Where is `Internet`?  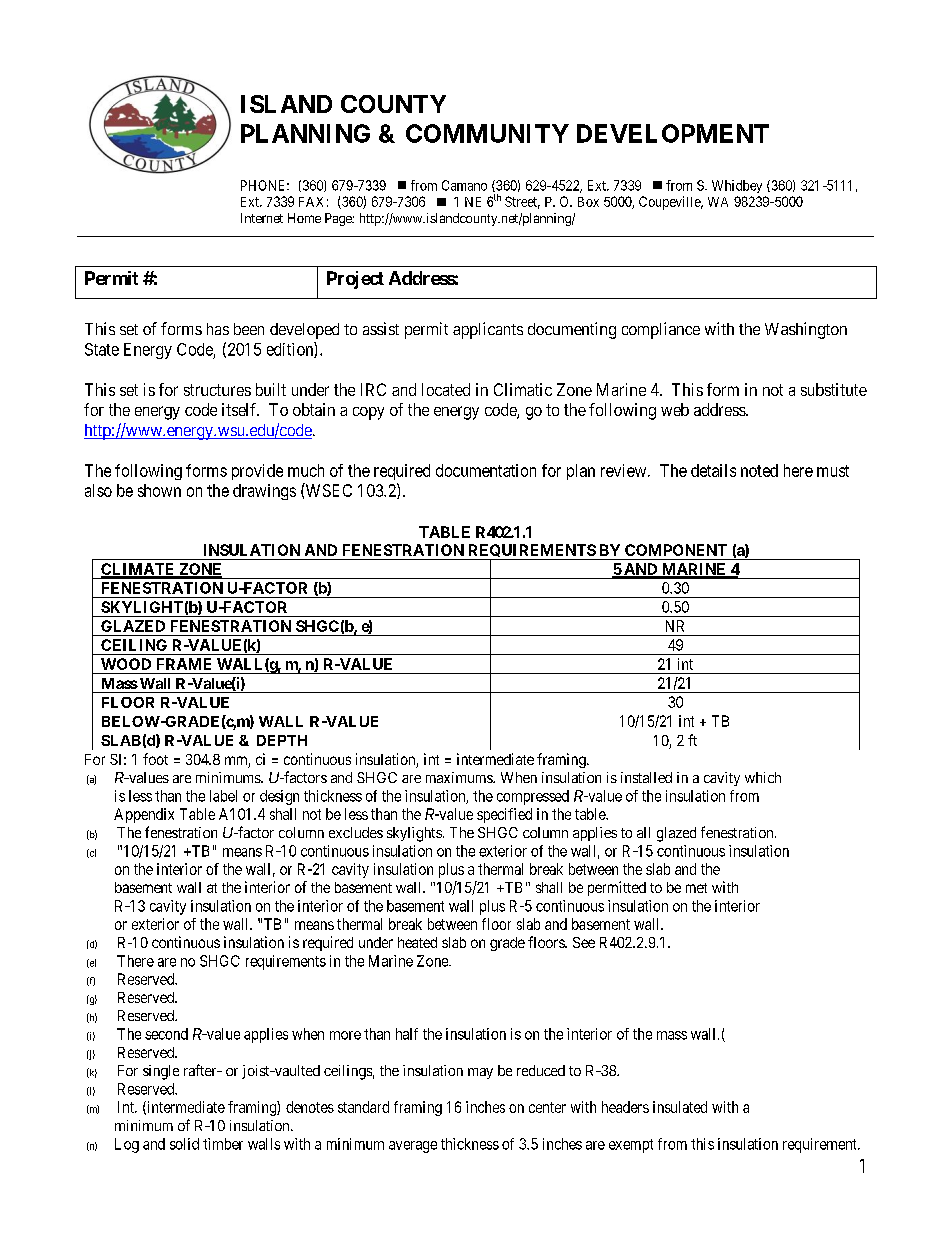 Internet is located at coordinates (262, 218).
